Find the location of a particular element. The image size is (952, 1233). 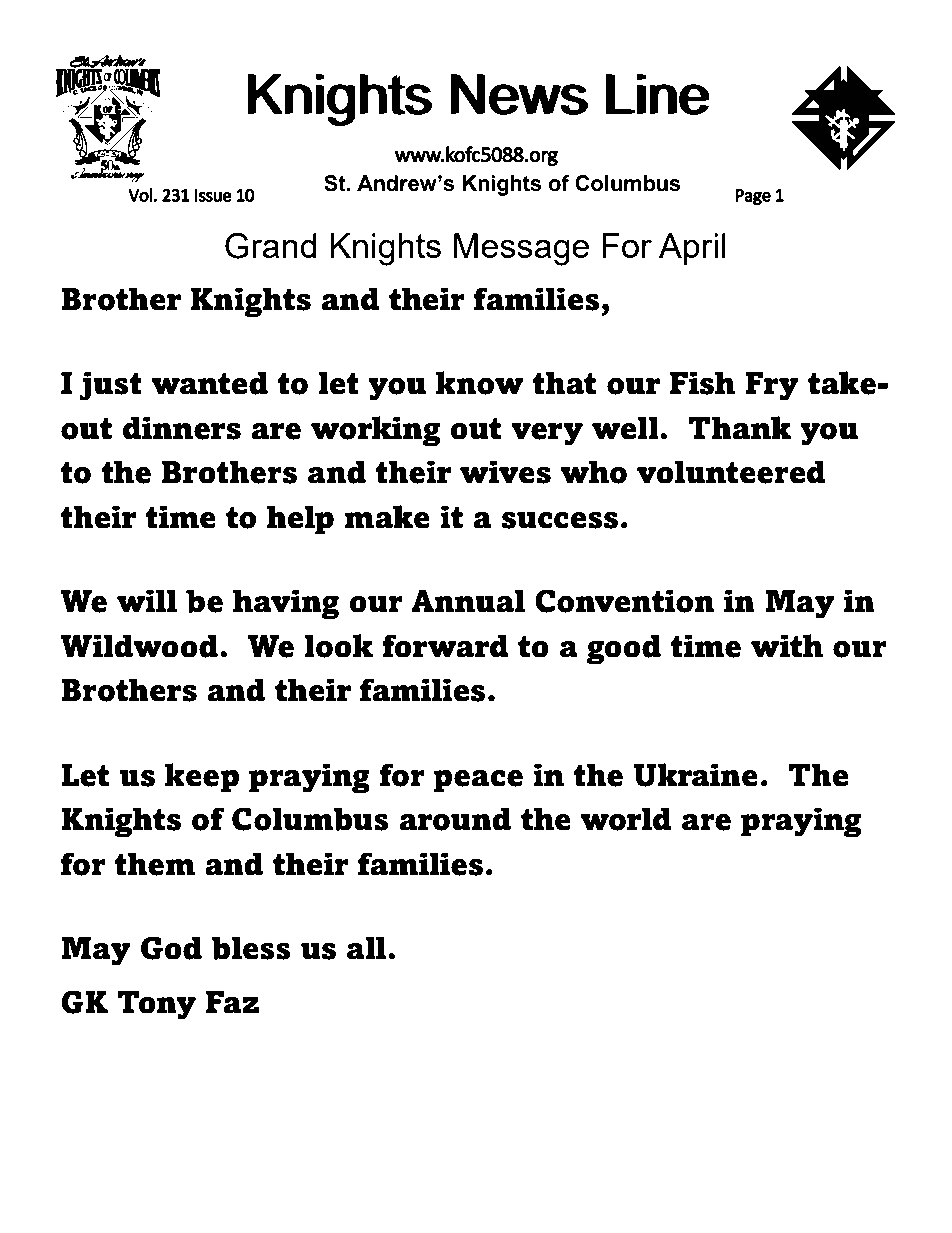

volunteered is located at coordinates (731, 472).
